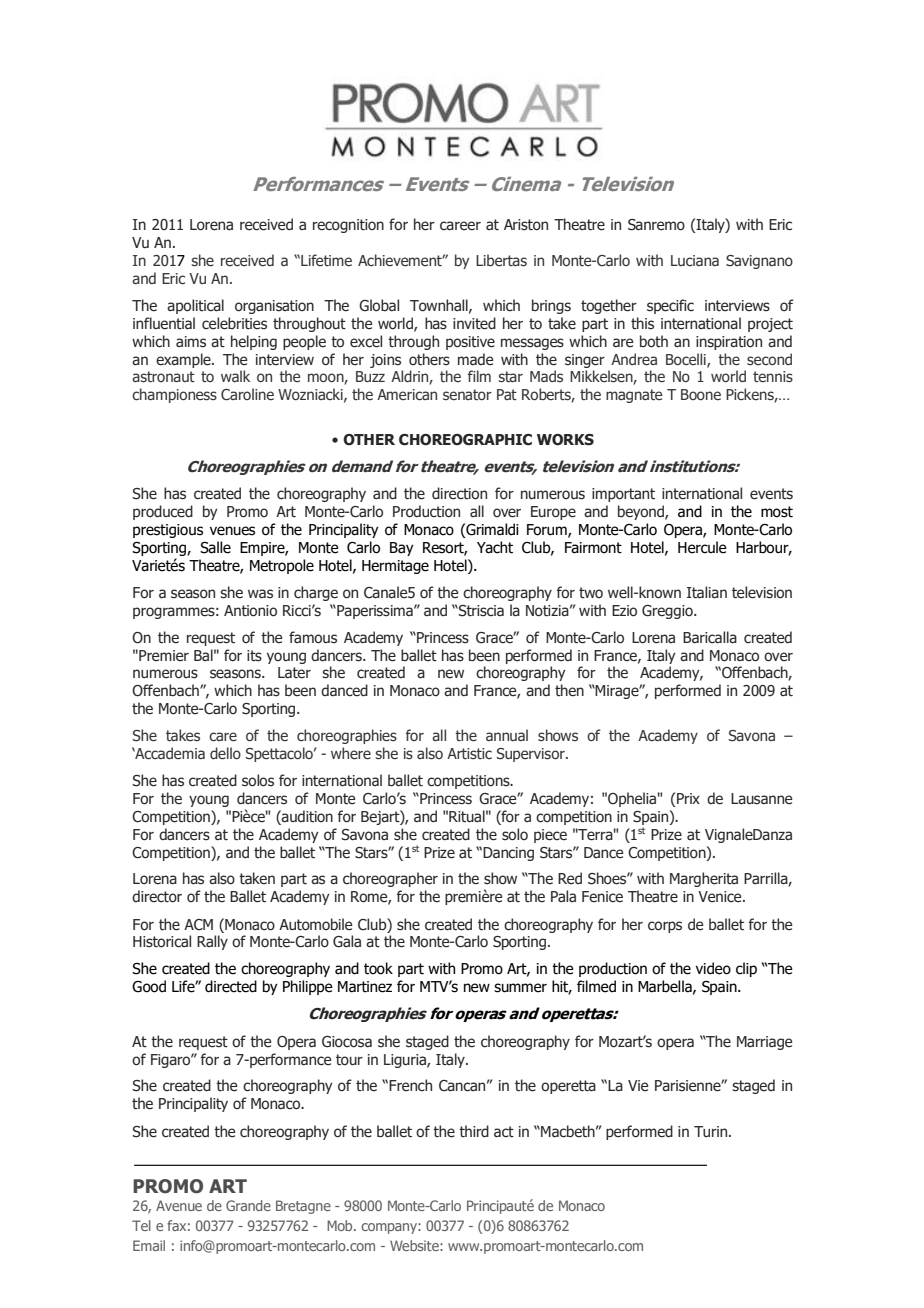  Describe the element at coordinates (501, 260) in the page. I see `Libertas` at that location.
